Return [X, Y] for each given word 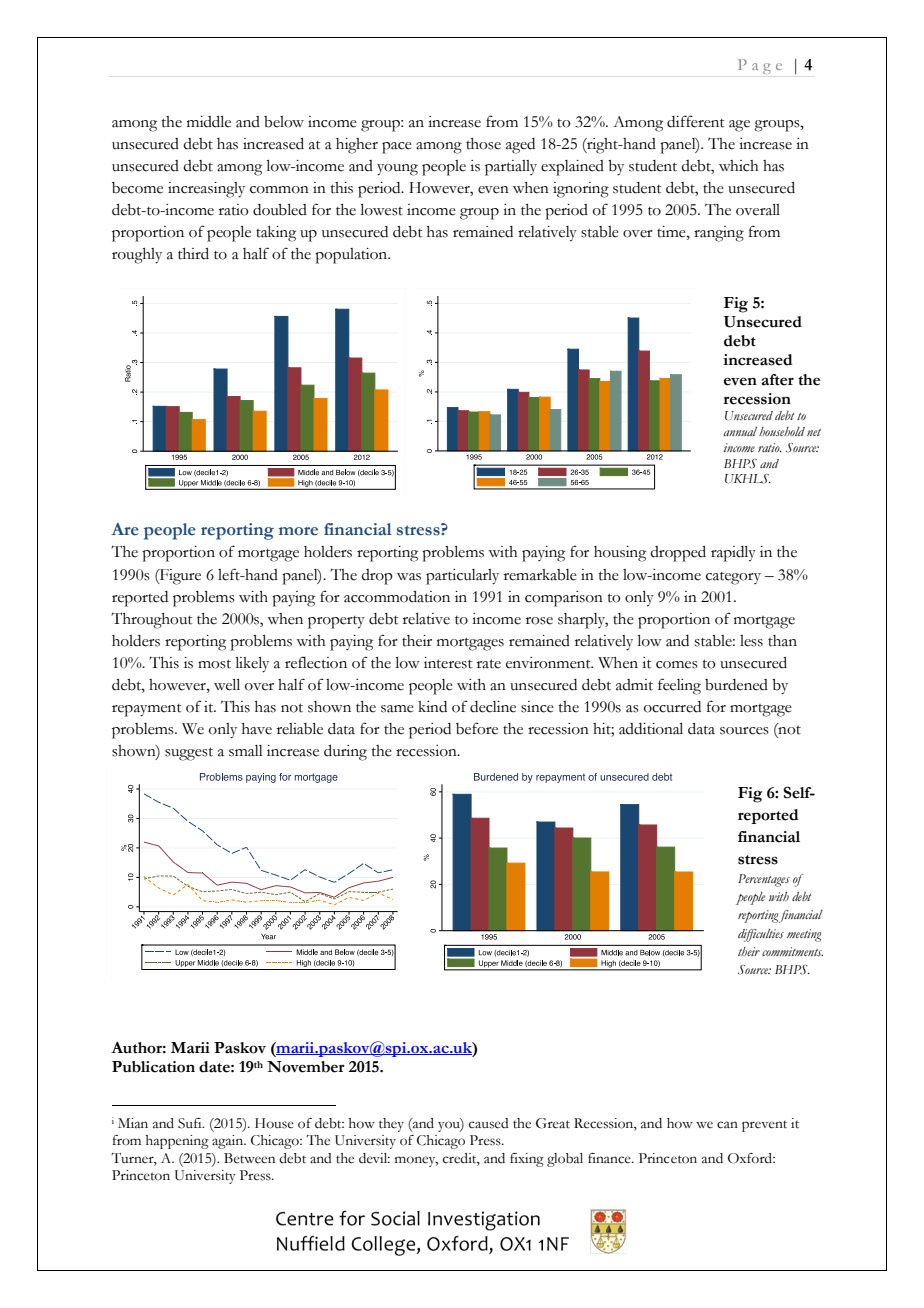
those [483, 144]
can [727, 1125]
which [739, 166]
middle [209, 122]
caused [489, 1123]
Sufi [191, 1123]
